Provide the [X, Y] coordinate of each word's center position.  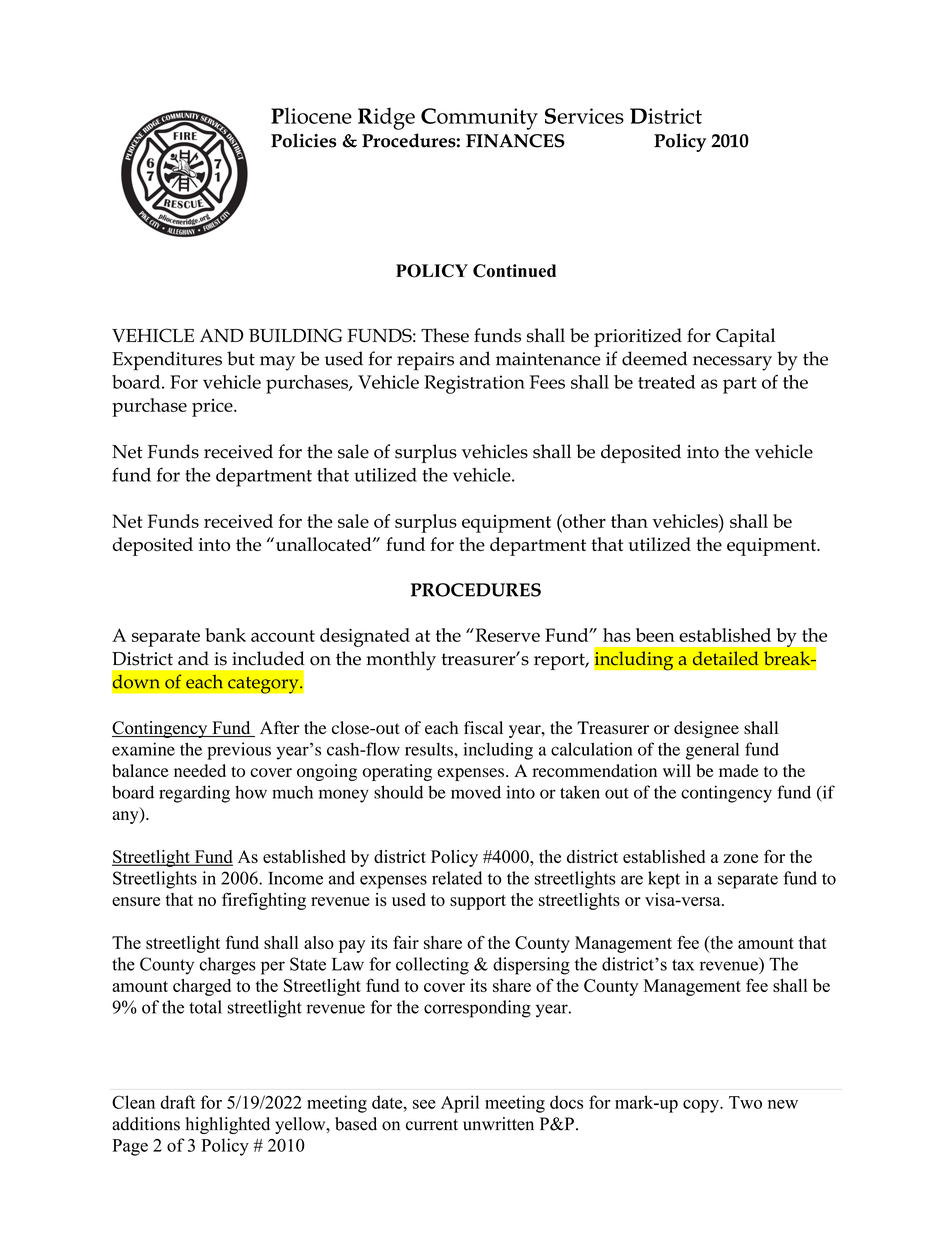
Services [584, 116]
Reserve [506, 635]
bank [225, 635]
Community [479, 119]
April [460, 1104]
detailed [725, 658]
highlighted [228, 1125]
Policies [303, 140]
